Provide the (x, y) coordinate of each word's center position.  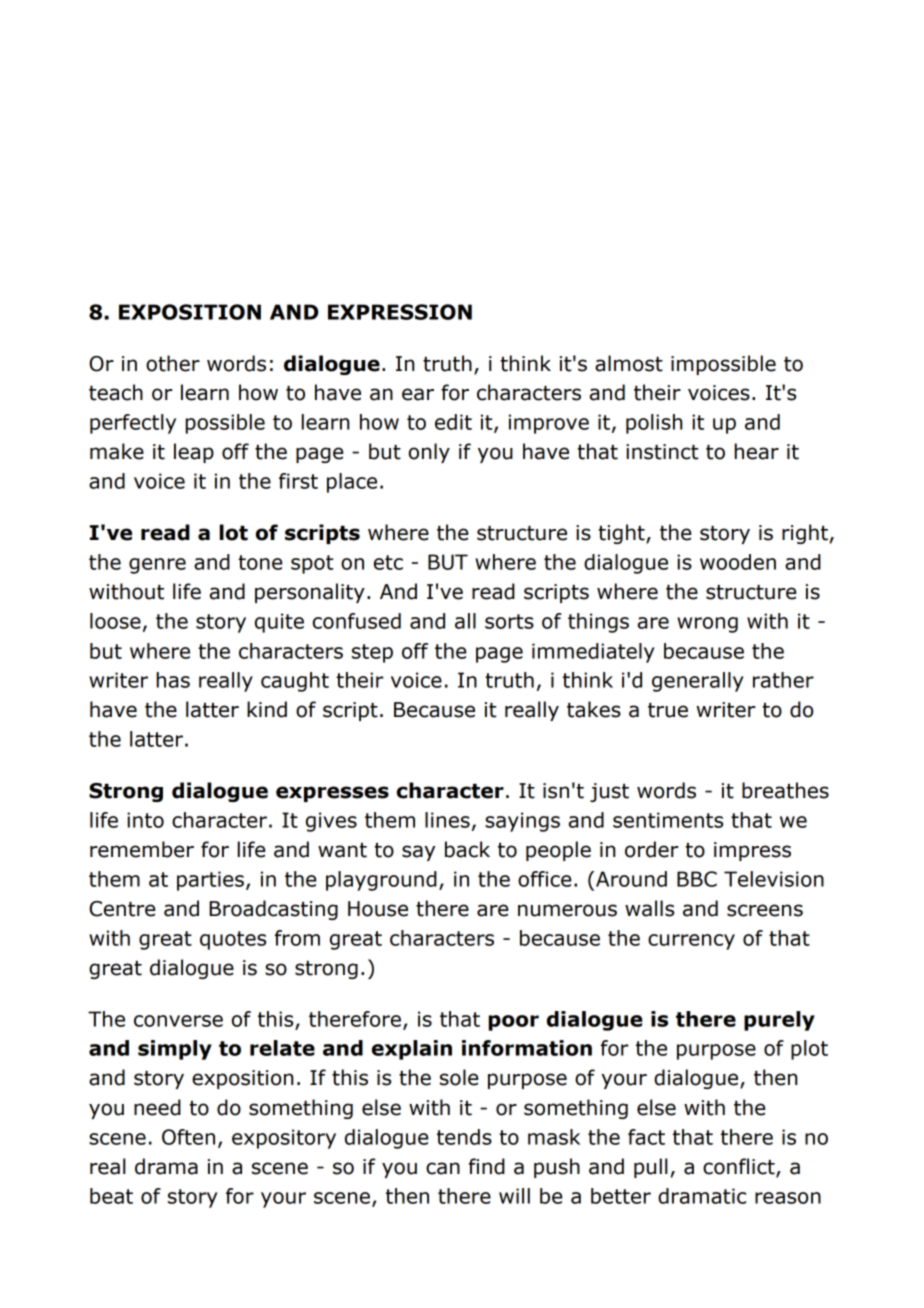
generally (698, 682)
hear (756, 451)
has (173, 680)
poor (514, 1023)
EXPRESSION (400, 312)
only (429, 453)
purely (779, 1021)
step (372, 653)
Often (188, 1137)
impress (752, 851)
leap (194, 453)
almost (629, 363)
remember (142, 849)
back (467, 849)
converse (178, 1021)
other (173, 363)
